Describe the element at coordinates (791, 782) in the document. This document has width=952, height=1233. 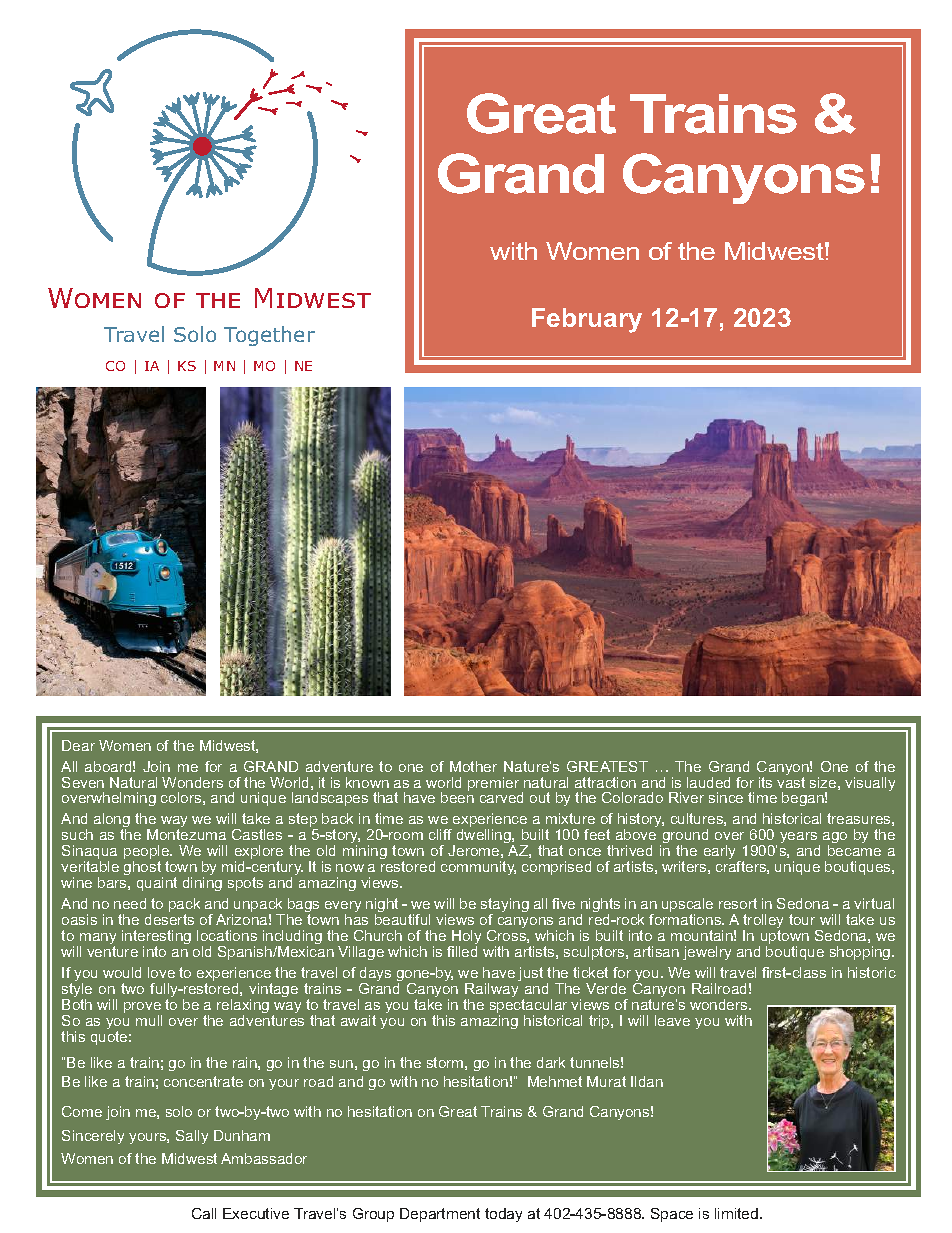
I see `vast` at that location.
